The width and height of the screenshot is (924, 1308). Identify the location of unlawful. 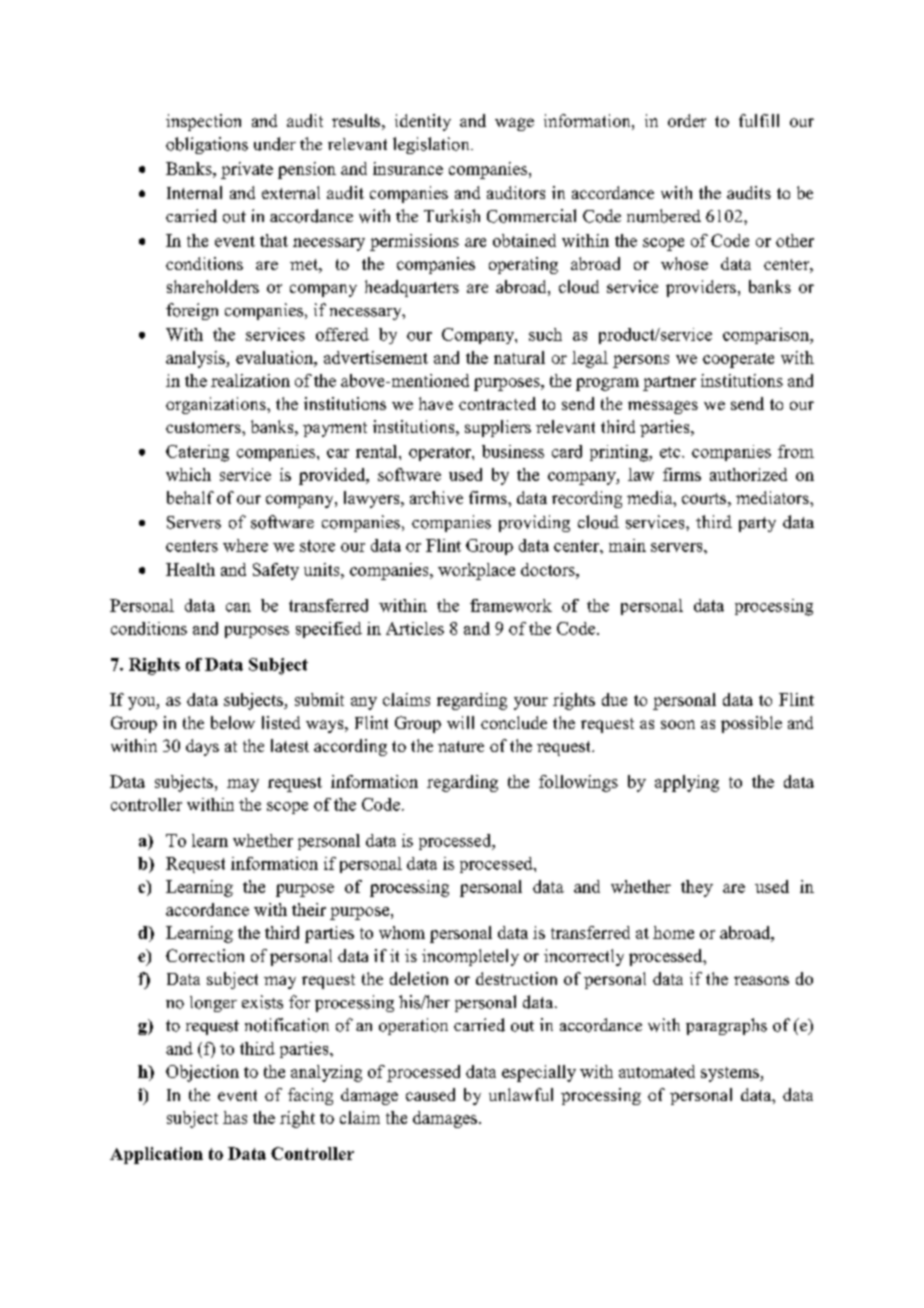
(521, 1094).
